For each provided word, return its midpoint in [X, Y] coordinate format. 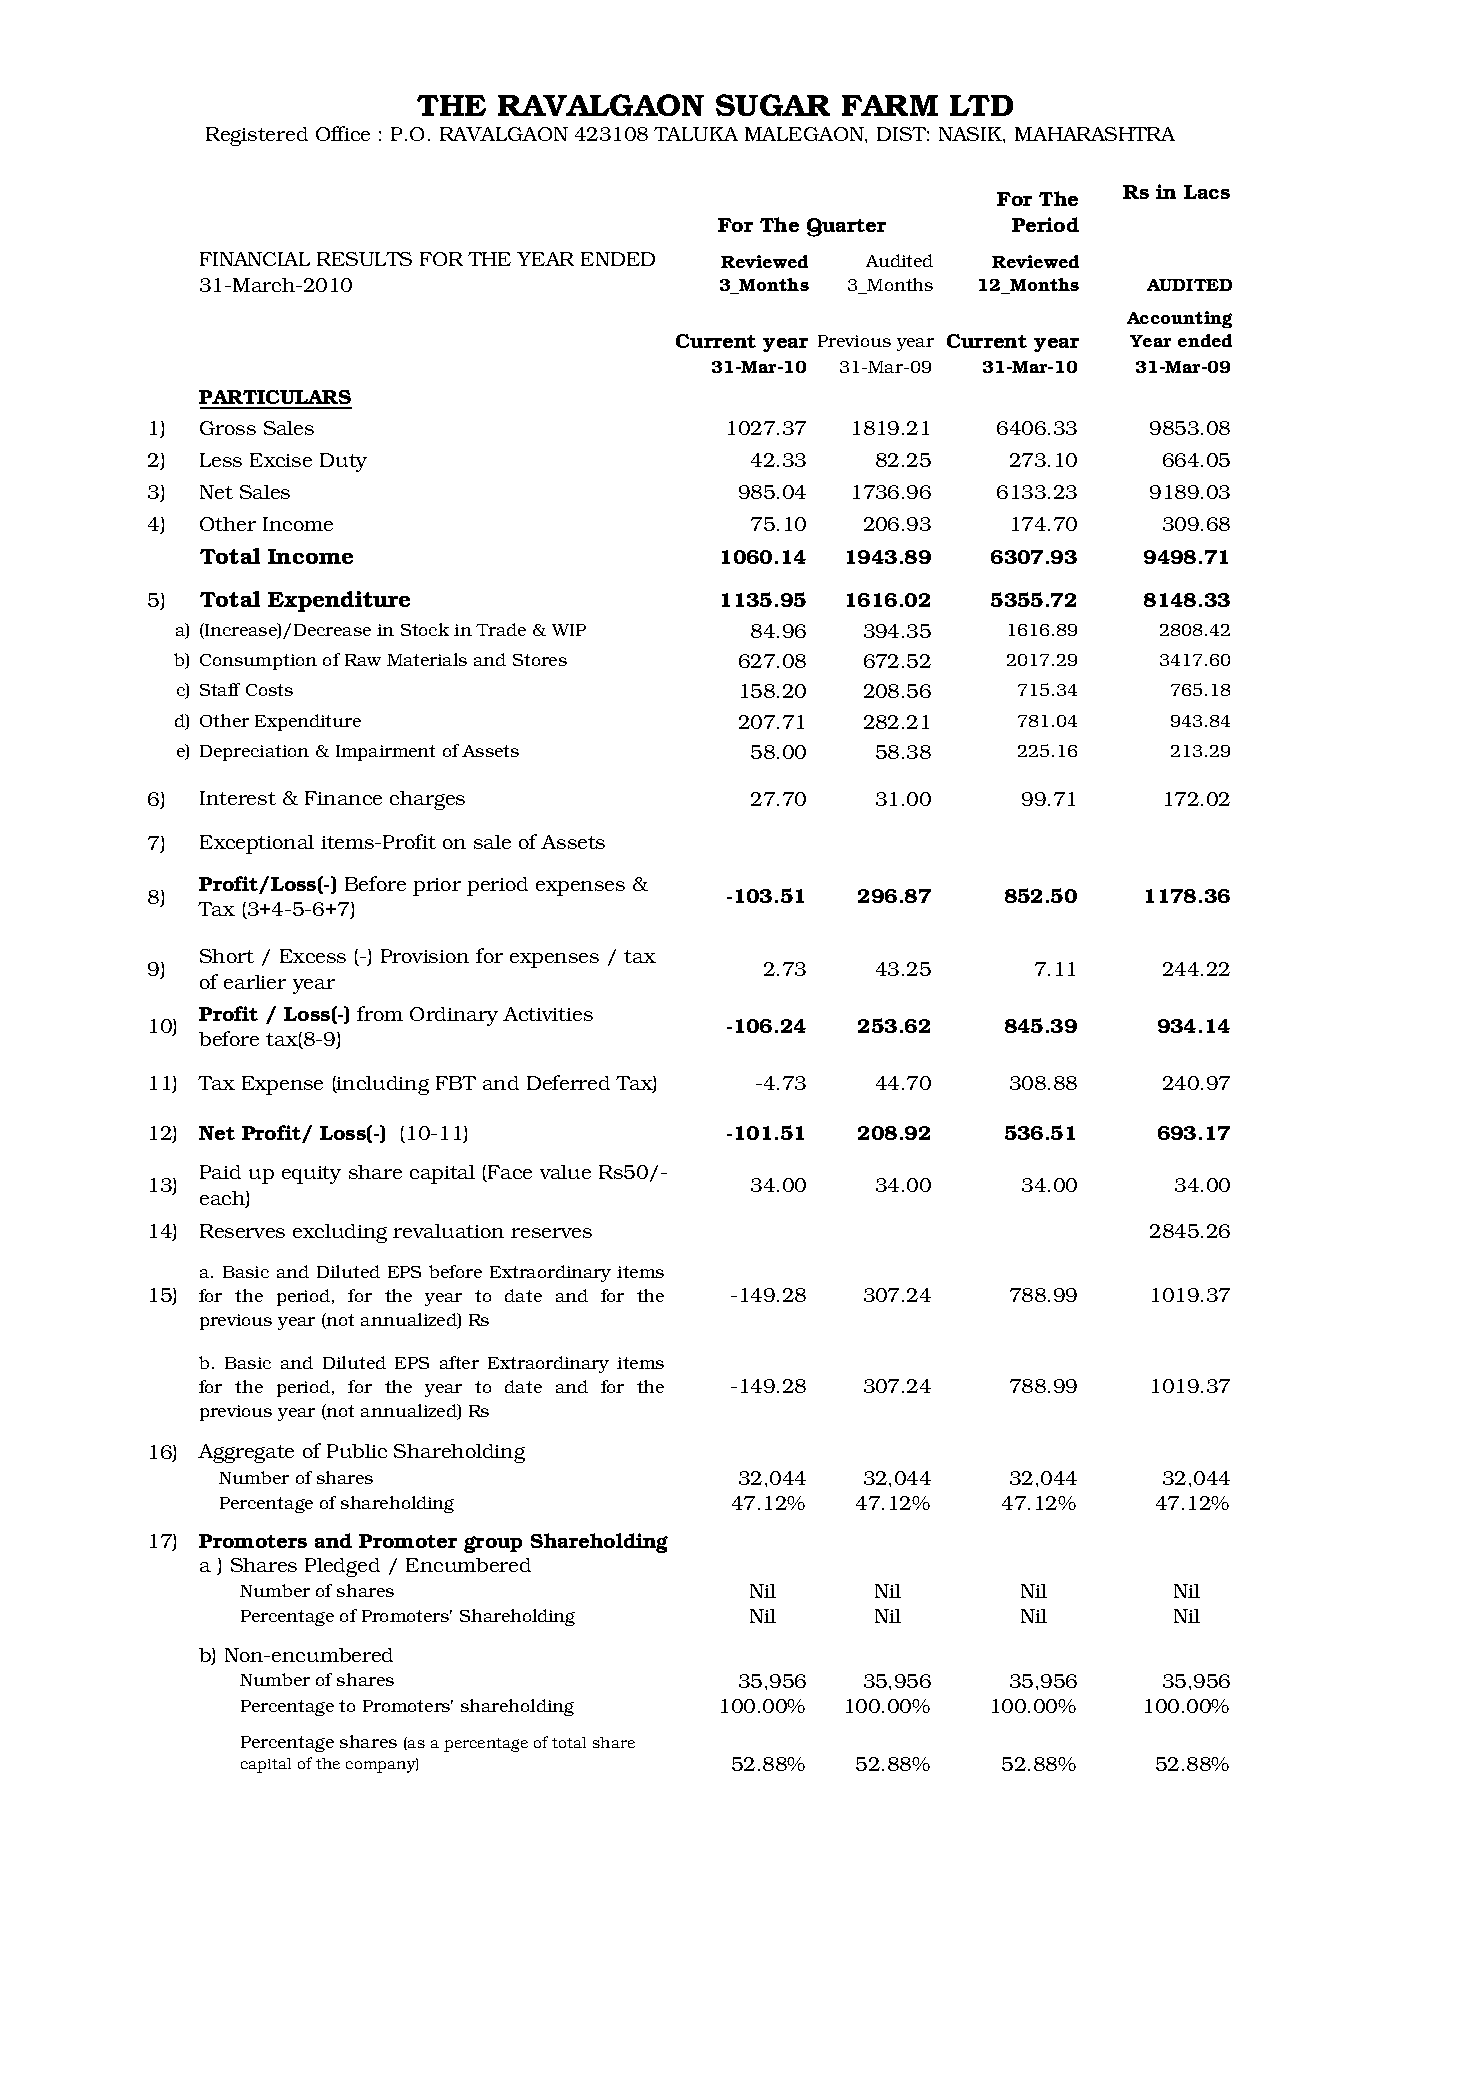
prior [437, 887]
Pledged [342, 1567]
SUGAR [773, 105]
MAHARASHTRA [1095, 134]
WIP [569, 630]
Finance [343, 798]
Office [343, 133]
